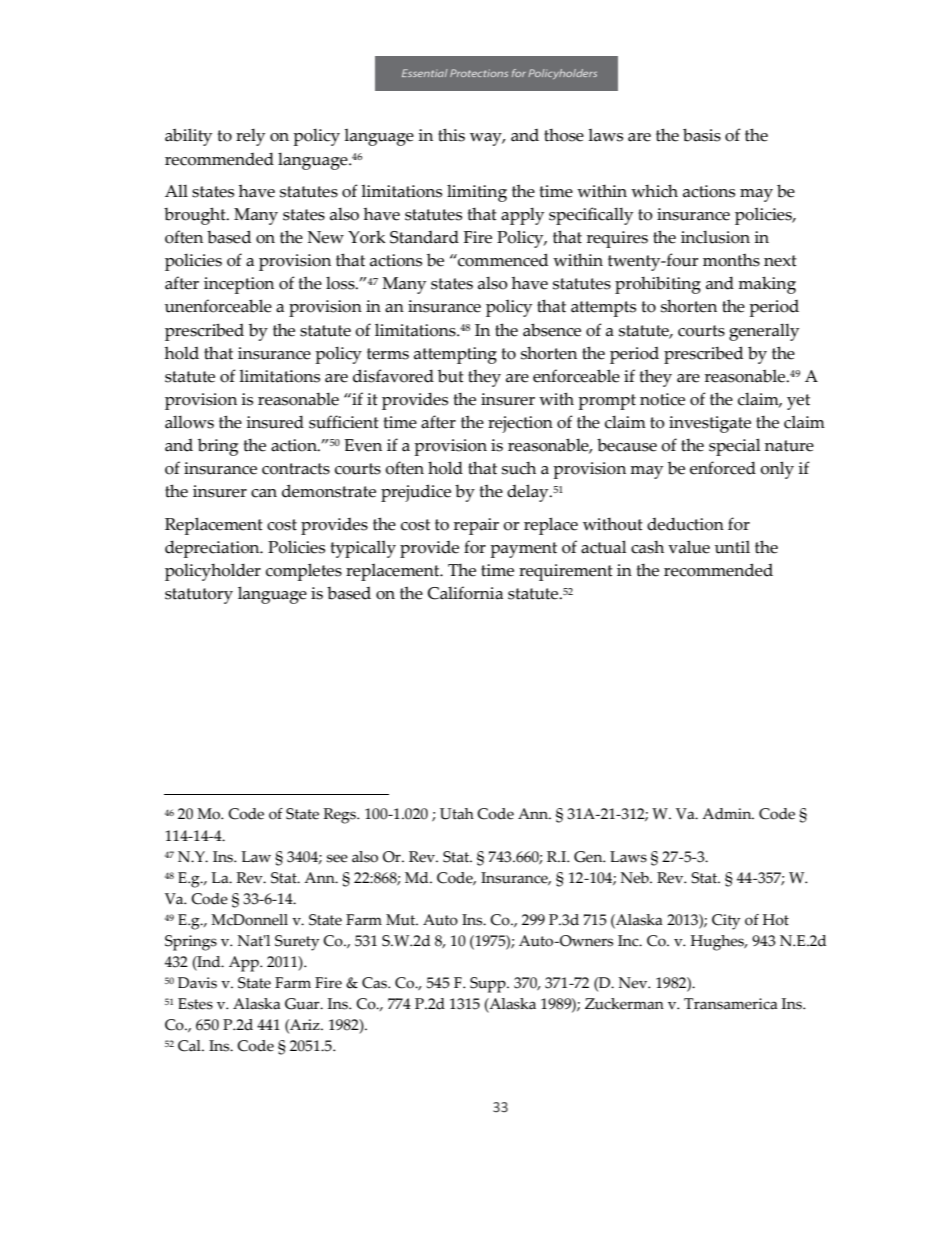  I want to click on rejection, so click(520, 424).
